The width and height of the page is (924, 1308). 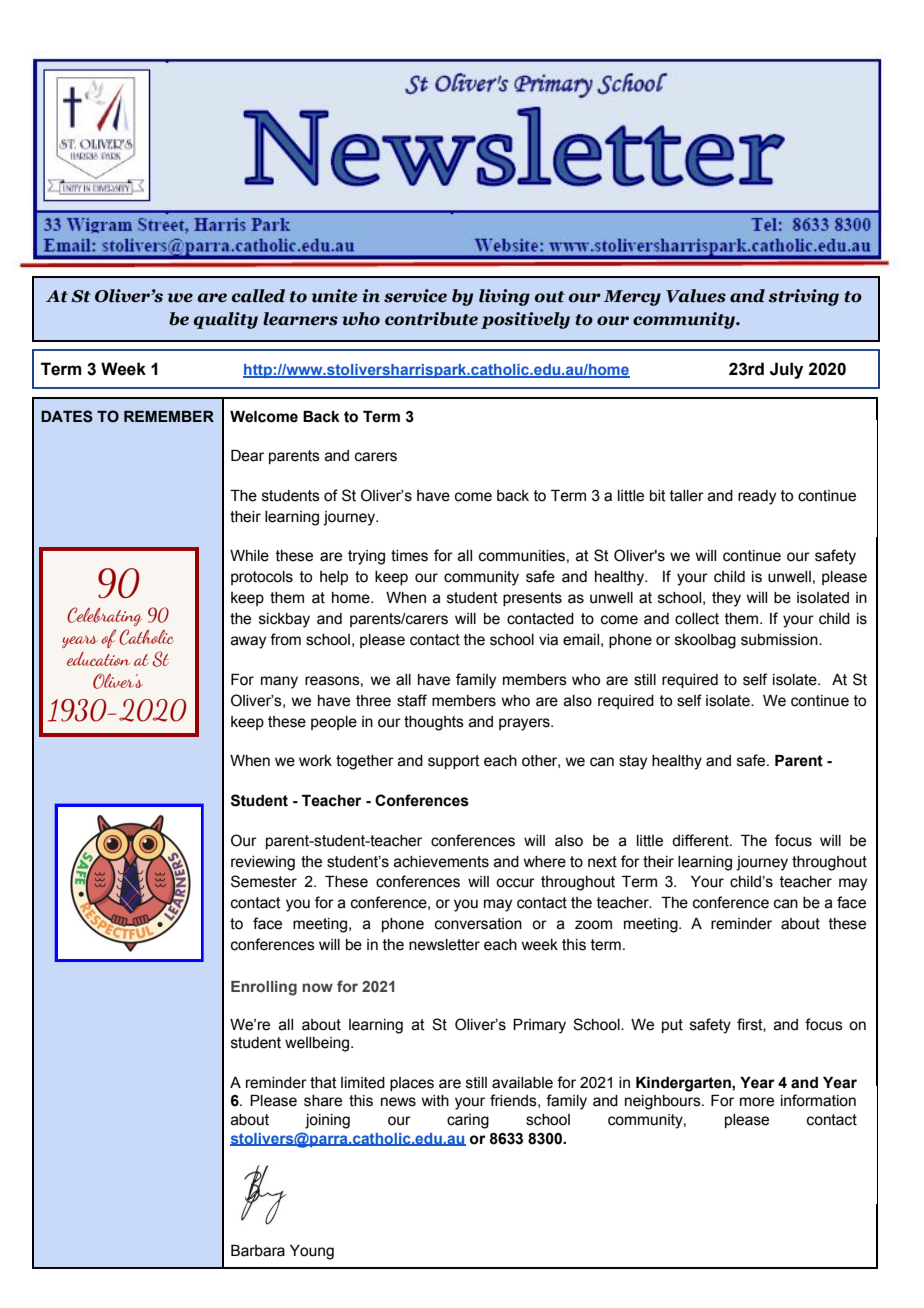 What do you see at coordinates (258, 1251) in the page?
I see `Barbara` at bounding box center [258, 1251].
